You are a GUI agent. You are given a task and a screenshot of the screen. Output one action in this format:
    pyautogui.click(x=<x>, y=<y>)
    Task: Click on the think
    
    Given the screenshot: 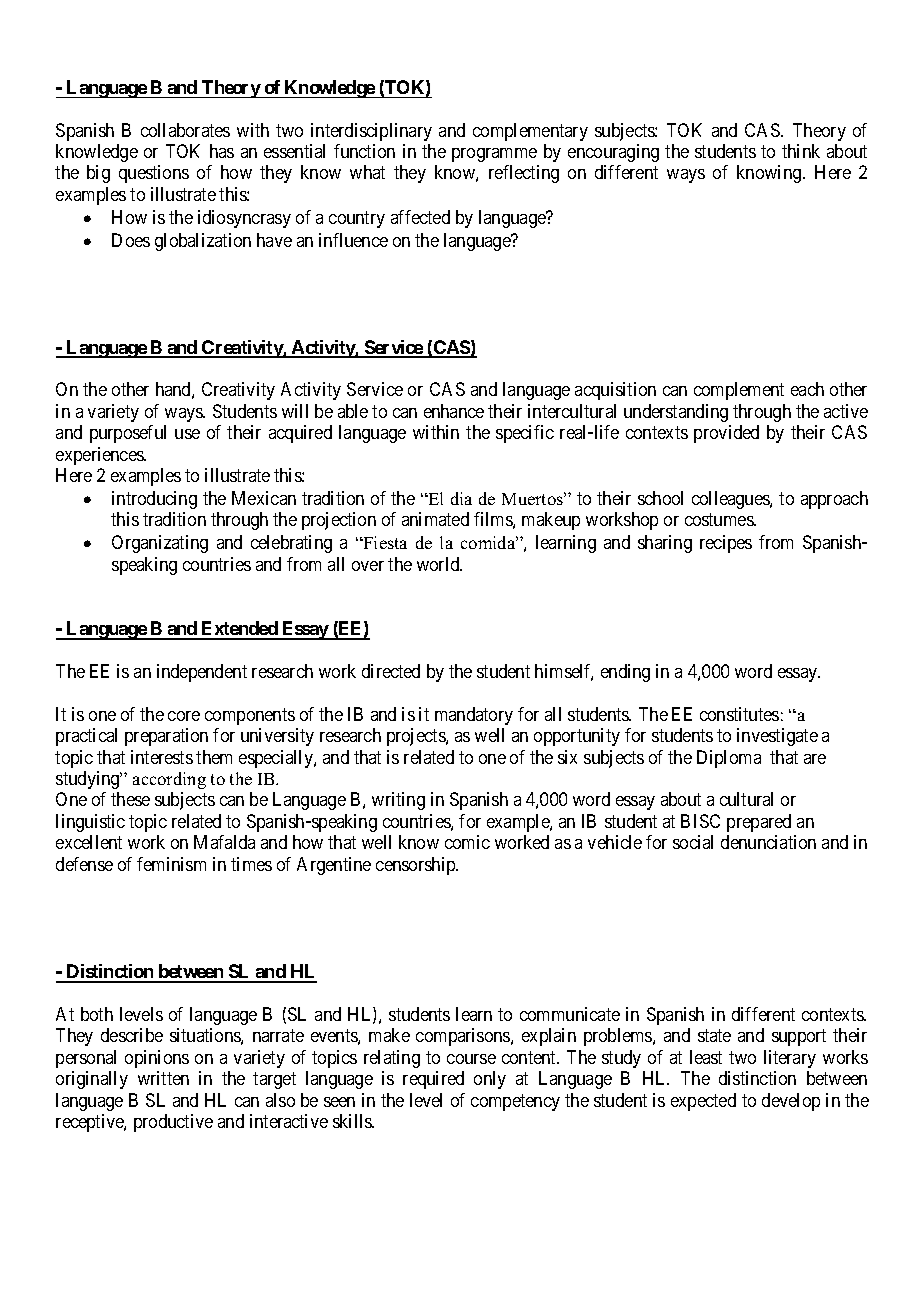 What is the action you would take?
    pyautogui.click(x=801, y=151)
